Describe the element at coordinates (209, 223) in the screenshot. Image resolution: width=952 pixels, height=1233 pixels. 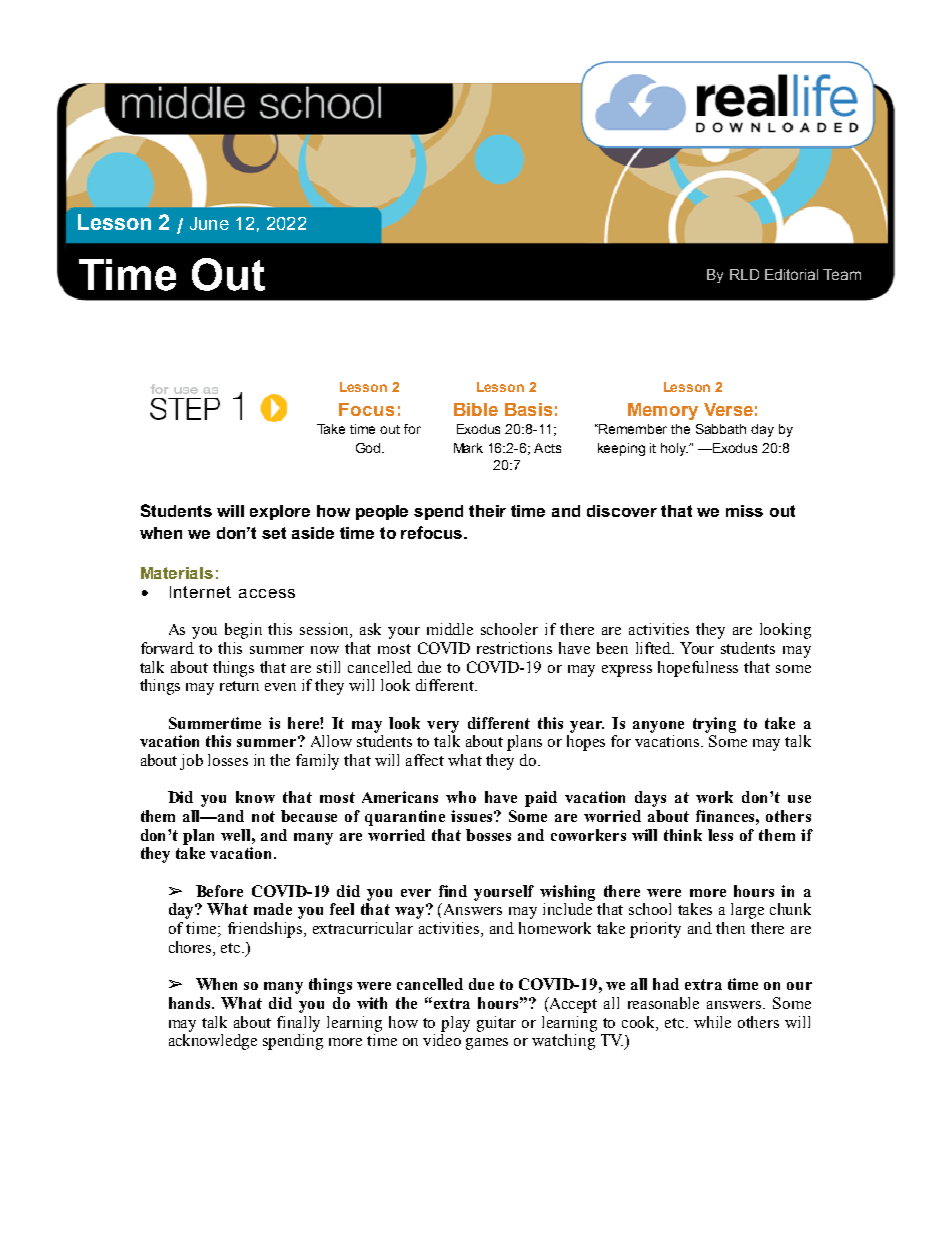
I see `June` at that location.
